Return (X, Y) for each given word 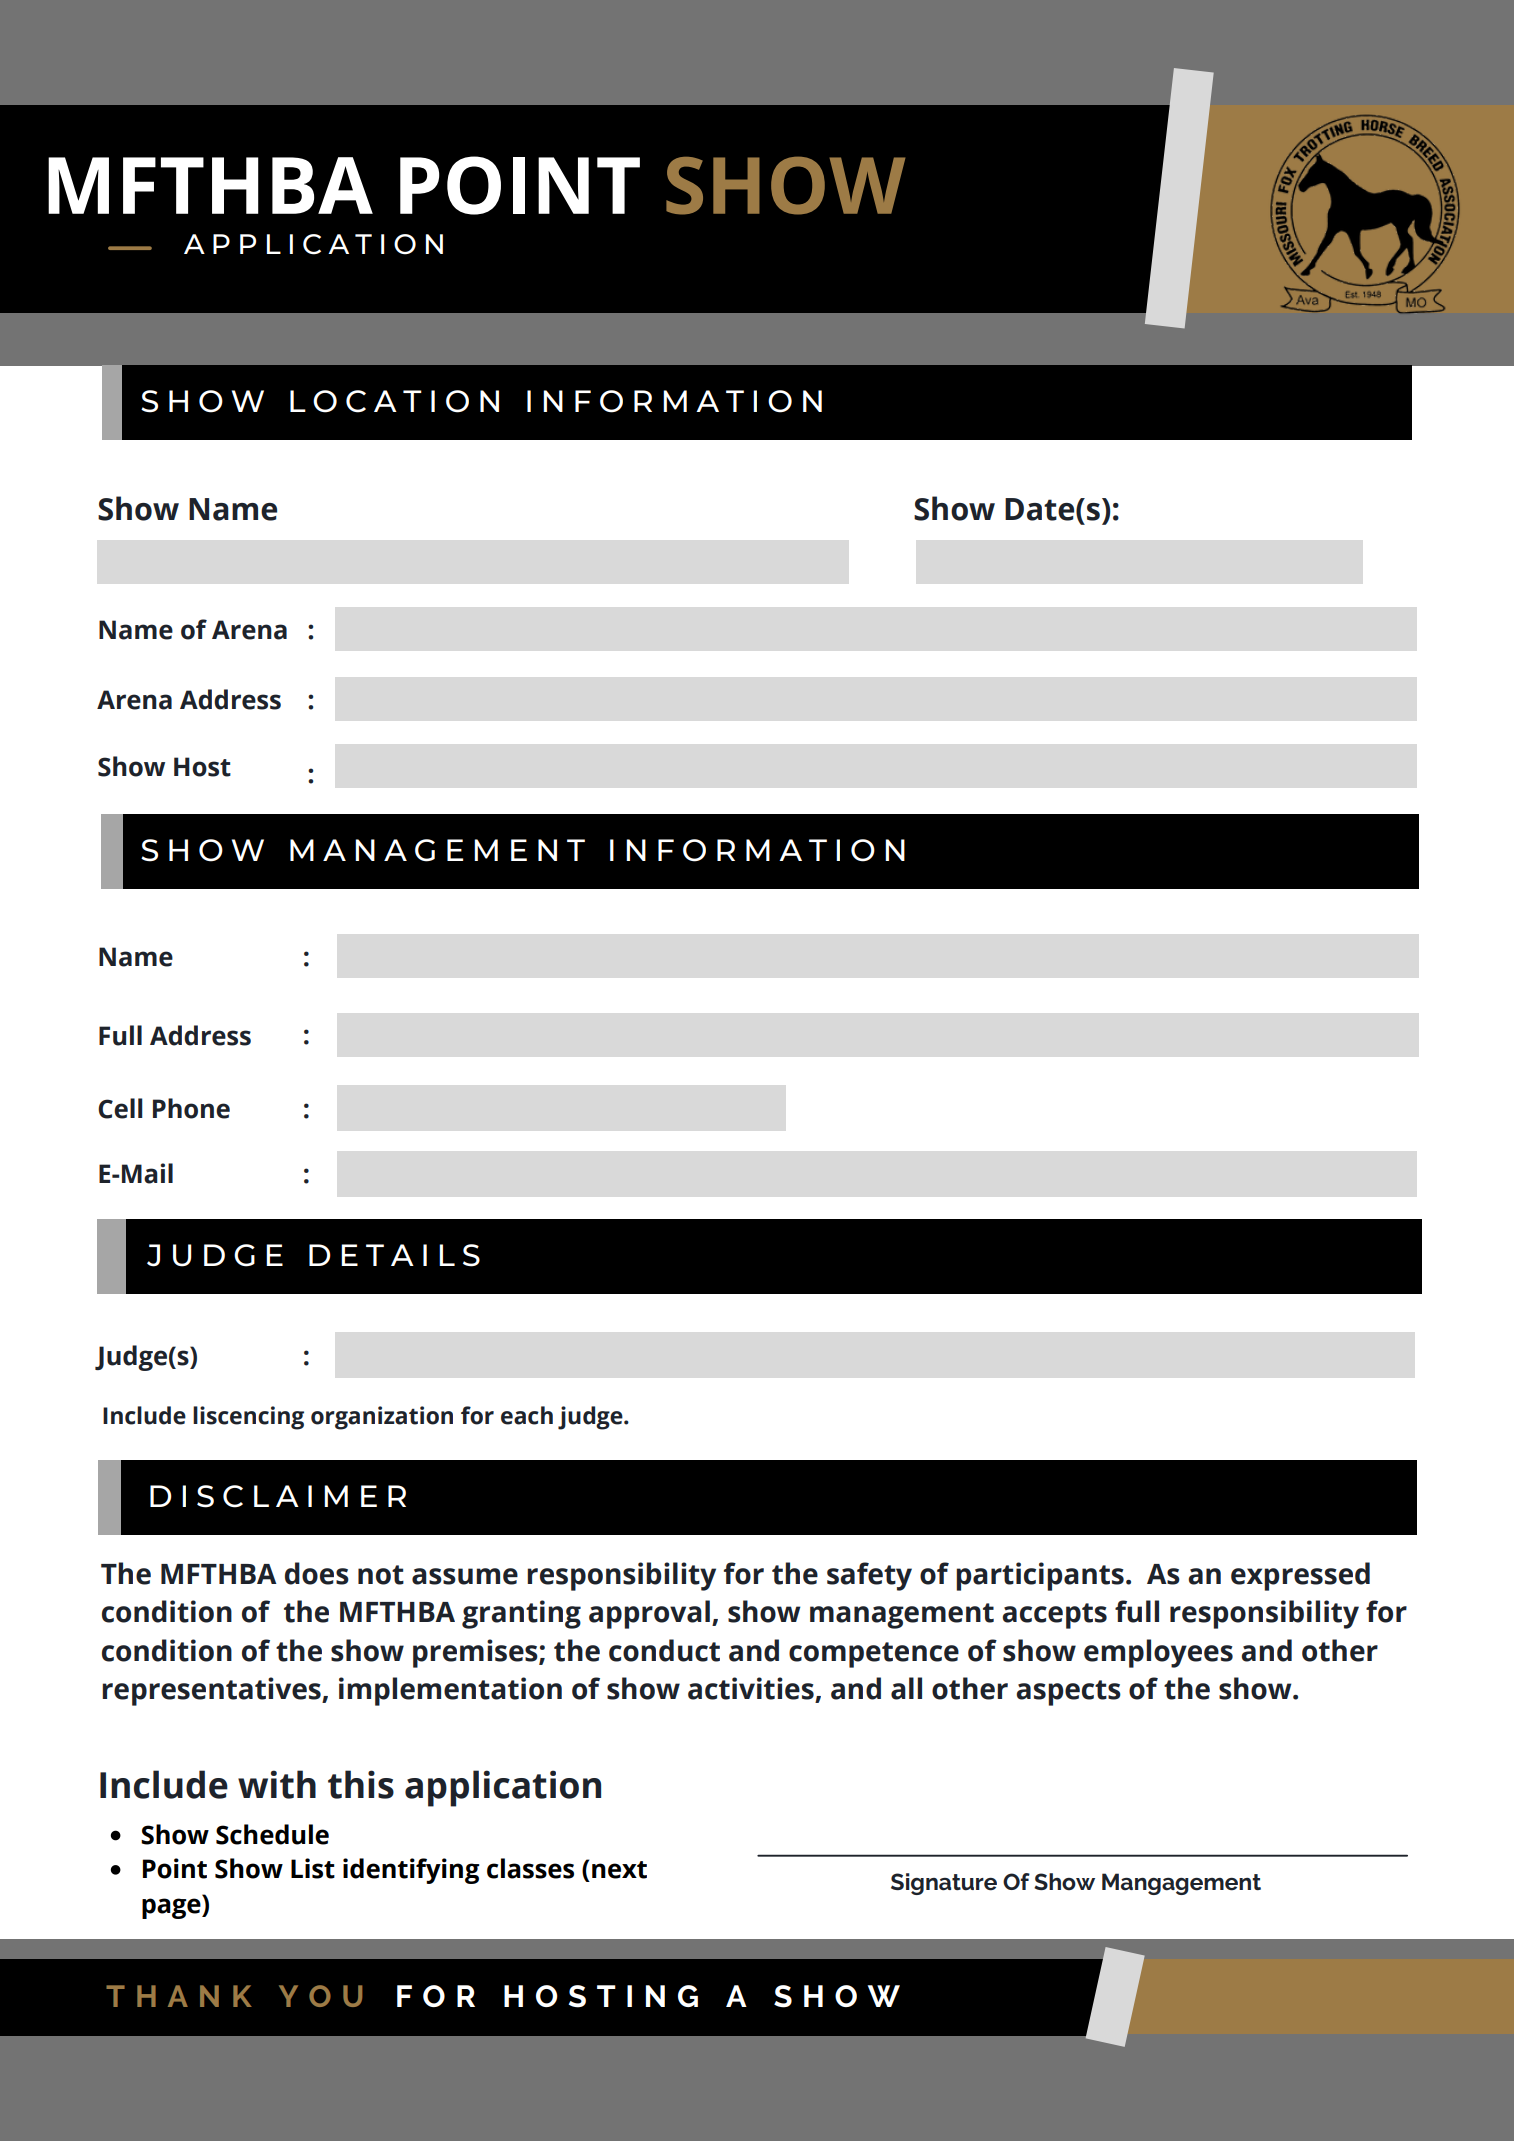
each (527, 1415)
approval (649, 1614)
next (619, 1870)
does (317, 1573)
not (381, 1575)
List (313, 1868)
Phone (191, 1108)
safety (869, 1576)
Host (202, 767)
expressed (1300, 1576)
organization (382, 1418)
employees (1158, 1653)
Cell (120, 1108)
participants (1040, 1576)
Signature (944, 1884)
